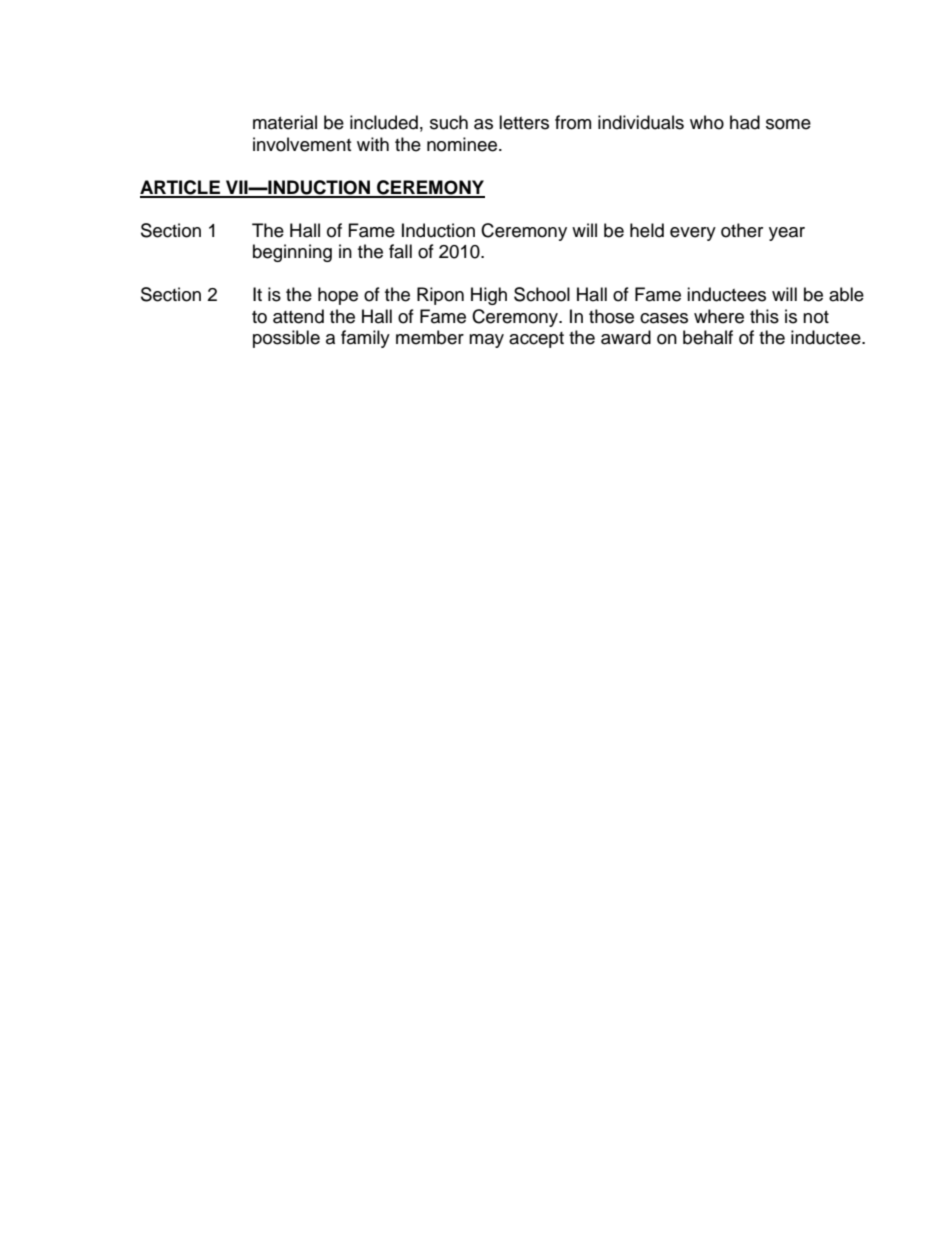 The height and width of the page is (1233, 952). What do you see at coordinates (788, 124) in the page?
I see `some` at bounding box center [788, 124].
